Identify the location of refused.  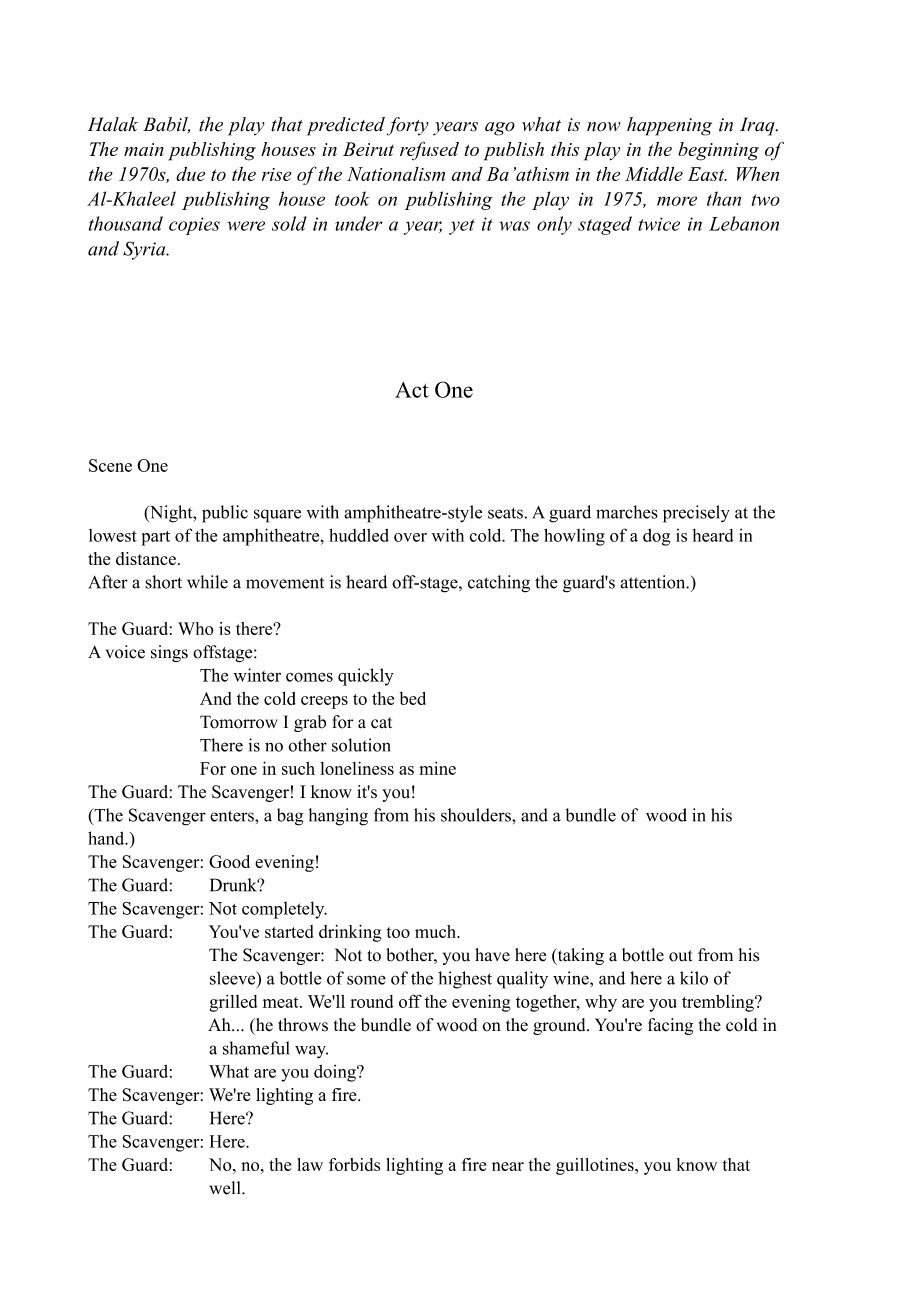
(429, 151).
